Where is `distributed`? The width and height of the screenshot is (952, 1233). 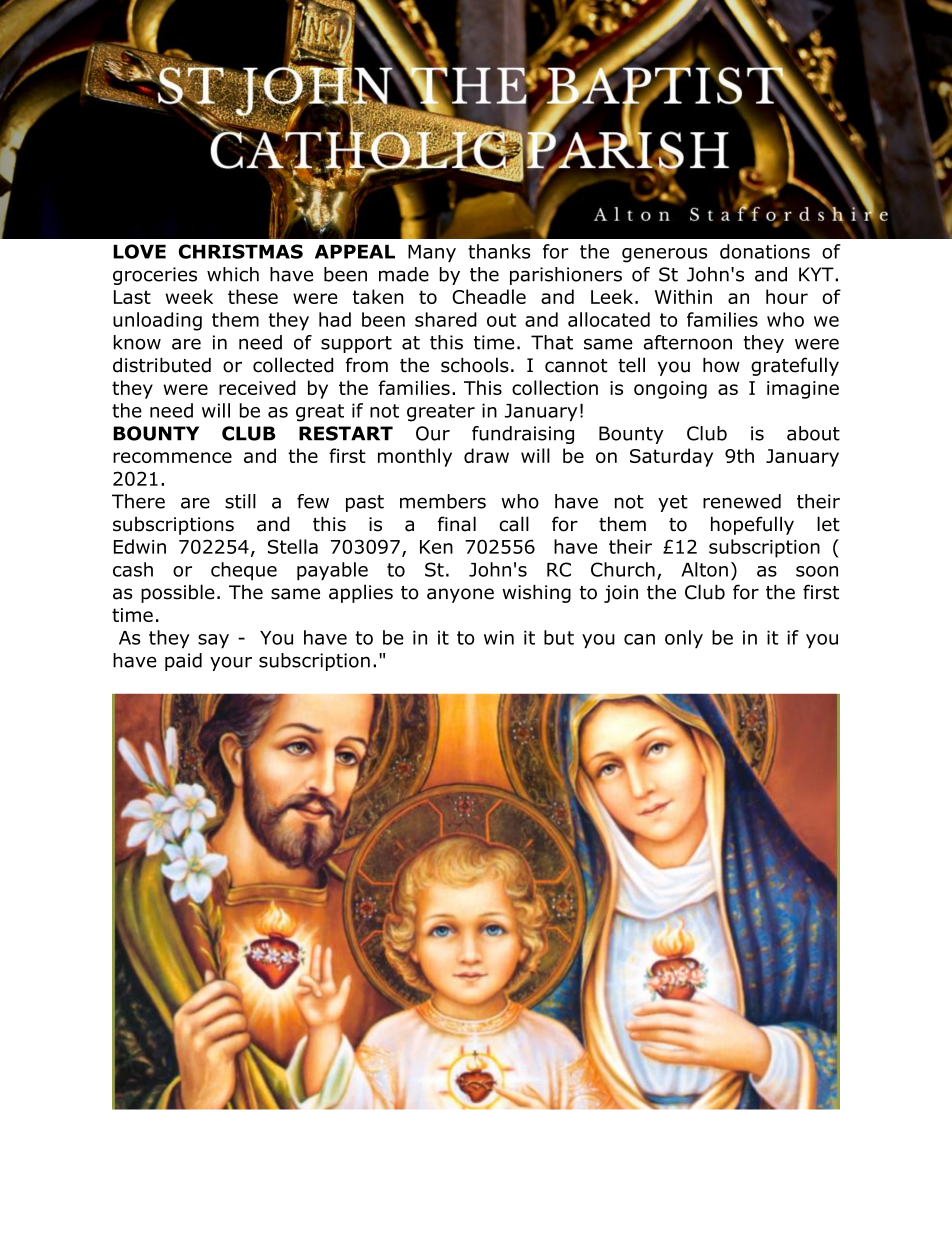
distributed is located at coordinates (162, 365).
